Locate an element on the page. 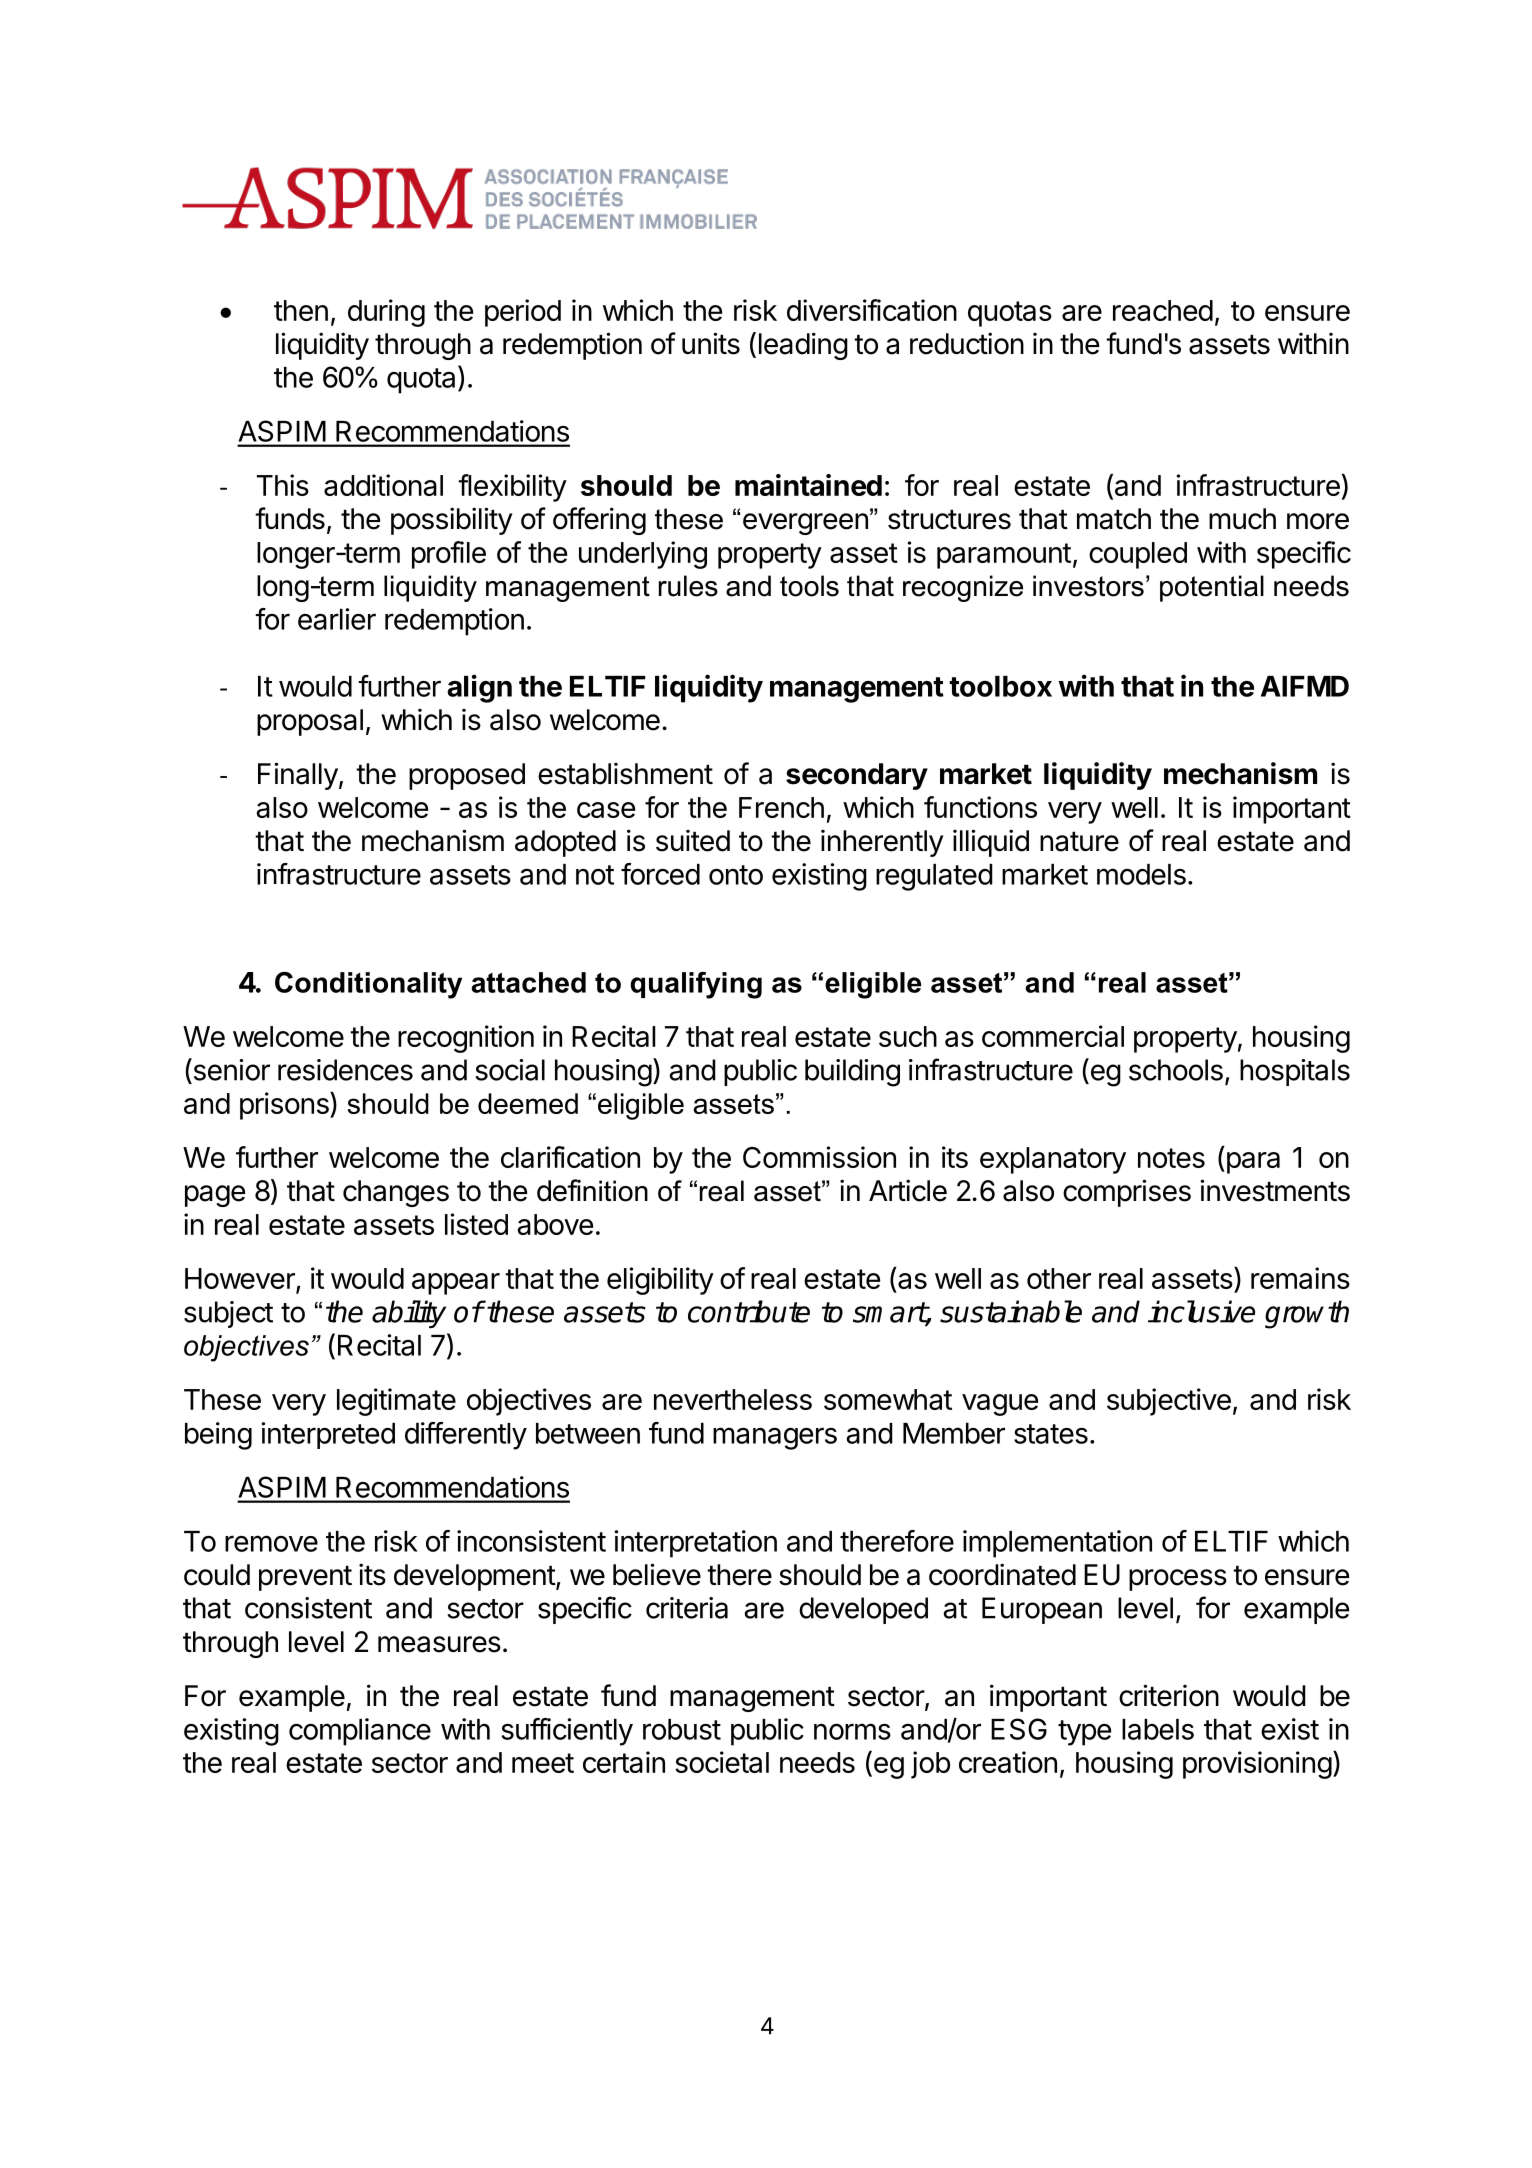 Image resolution: width=1532 pixels, height=2168 pixels. contribute is located at coordinates (749, 1311).
